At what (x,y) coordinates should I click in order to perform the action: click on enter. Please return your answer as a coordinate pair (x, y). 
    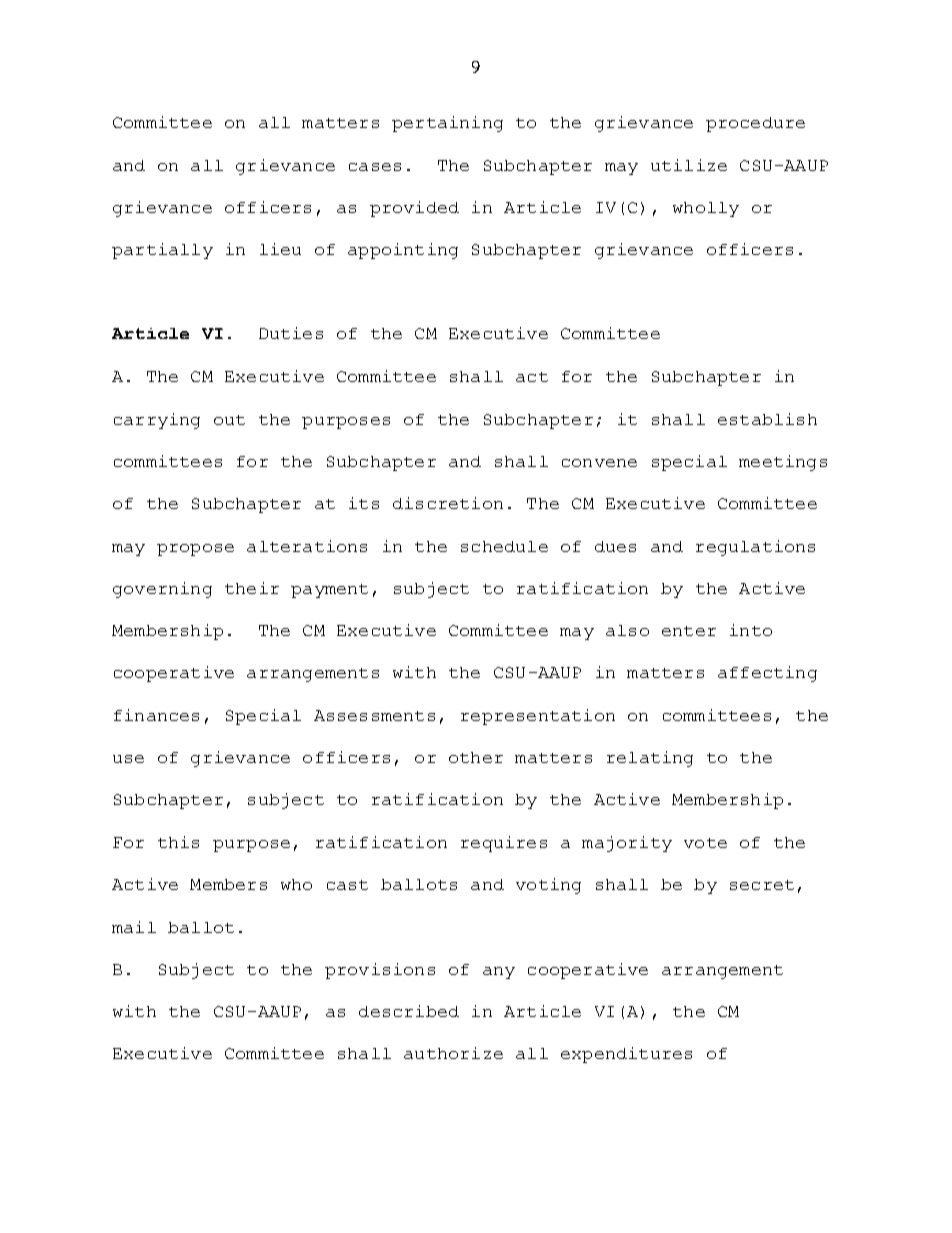
    Looking at the image, I should click on (689, 631).
